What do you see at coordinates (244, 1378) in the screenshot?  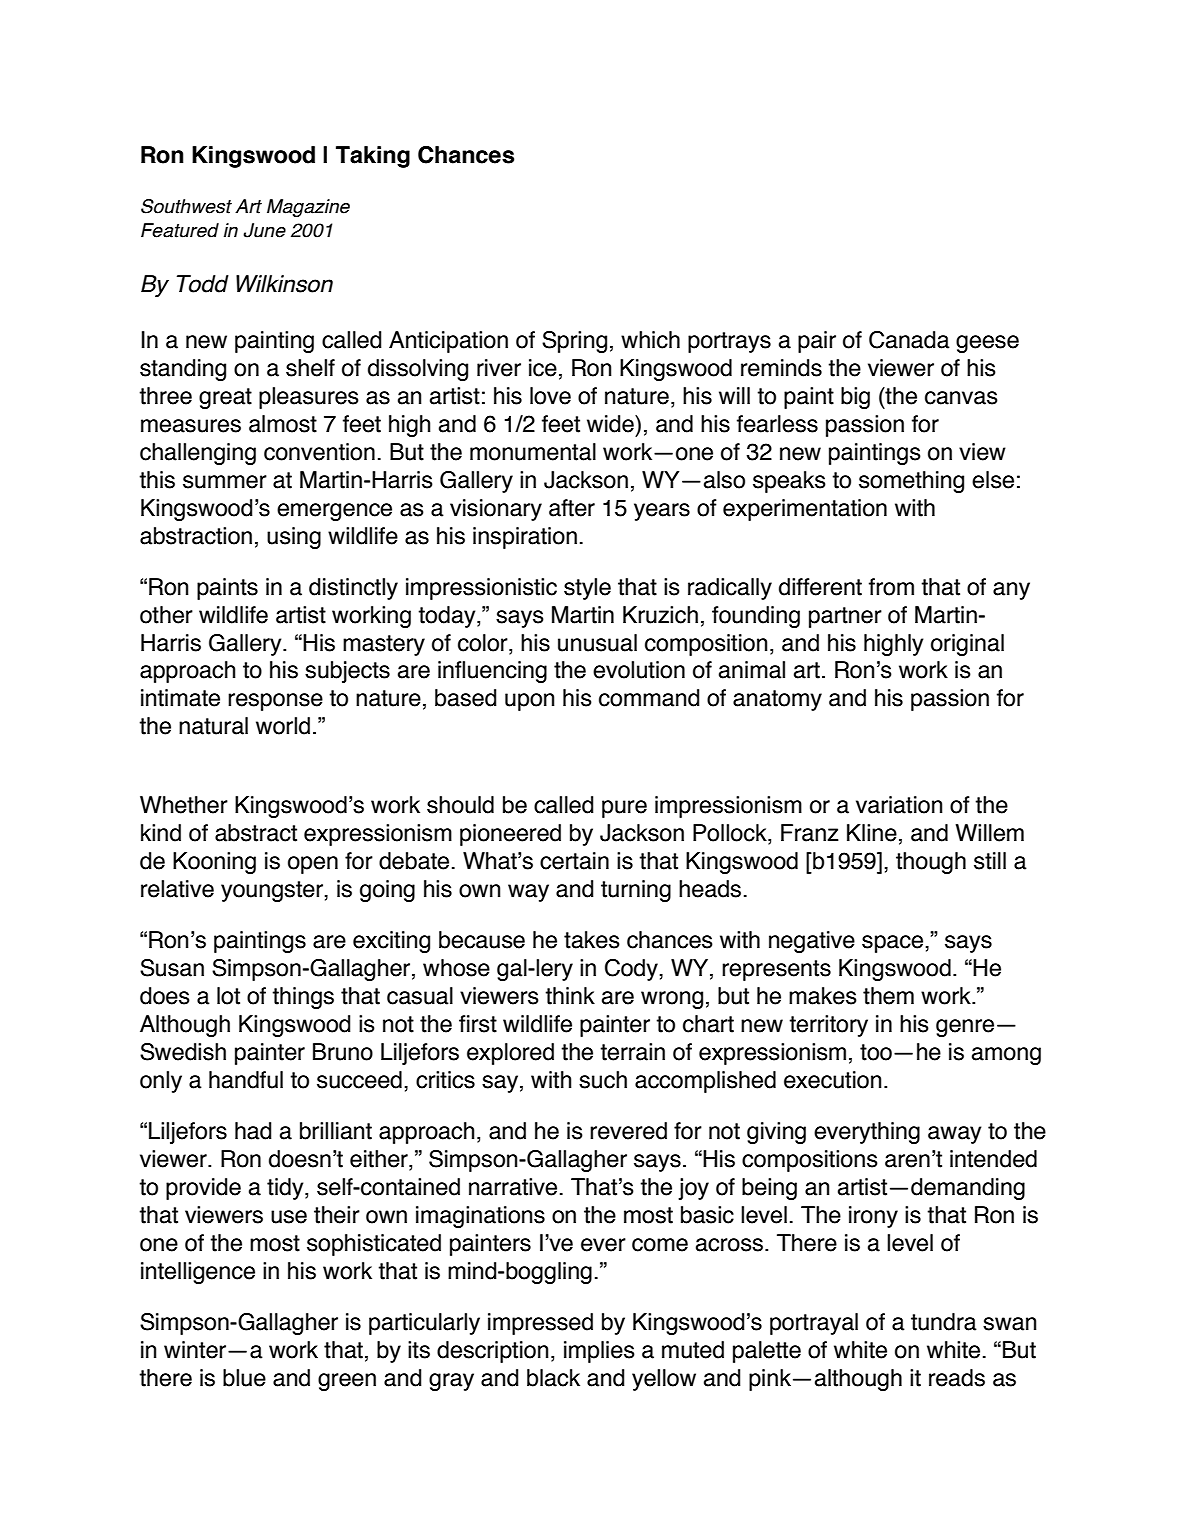 I see `blue` at bounding box center [244, 1378].
